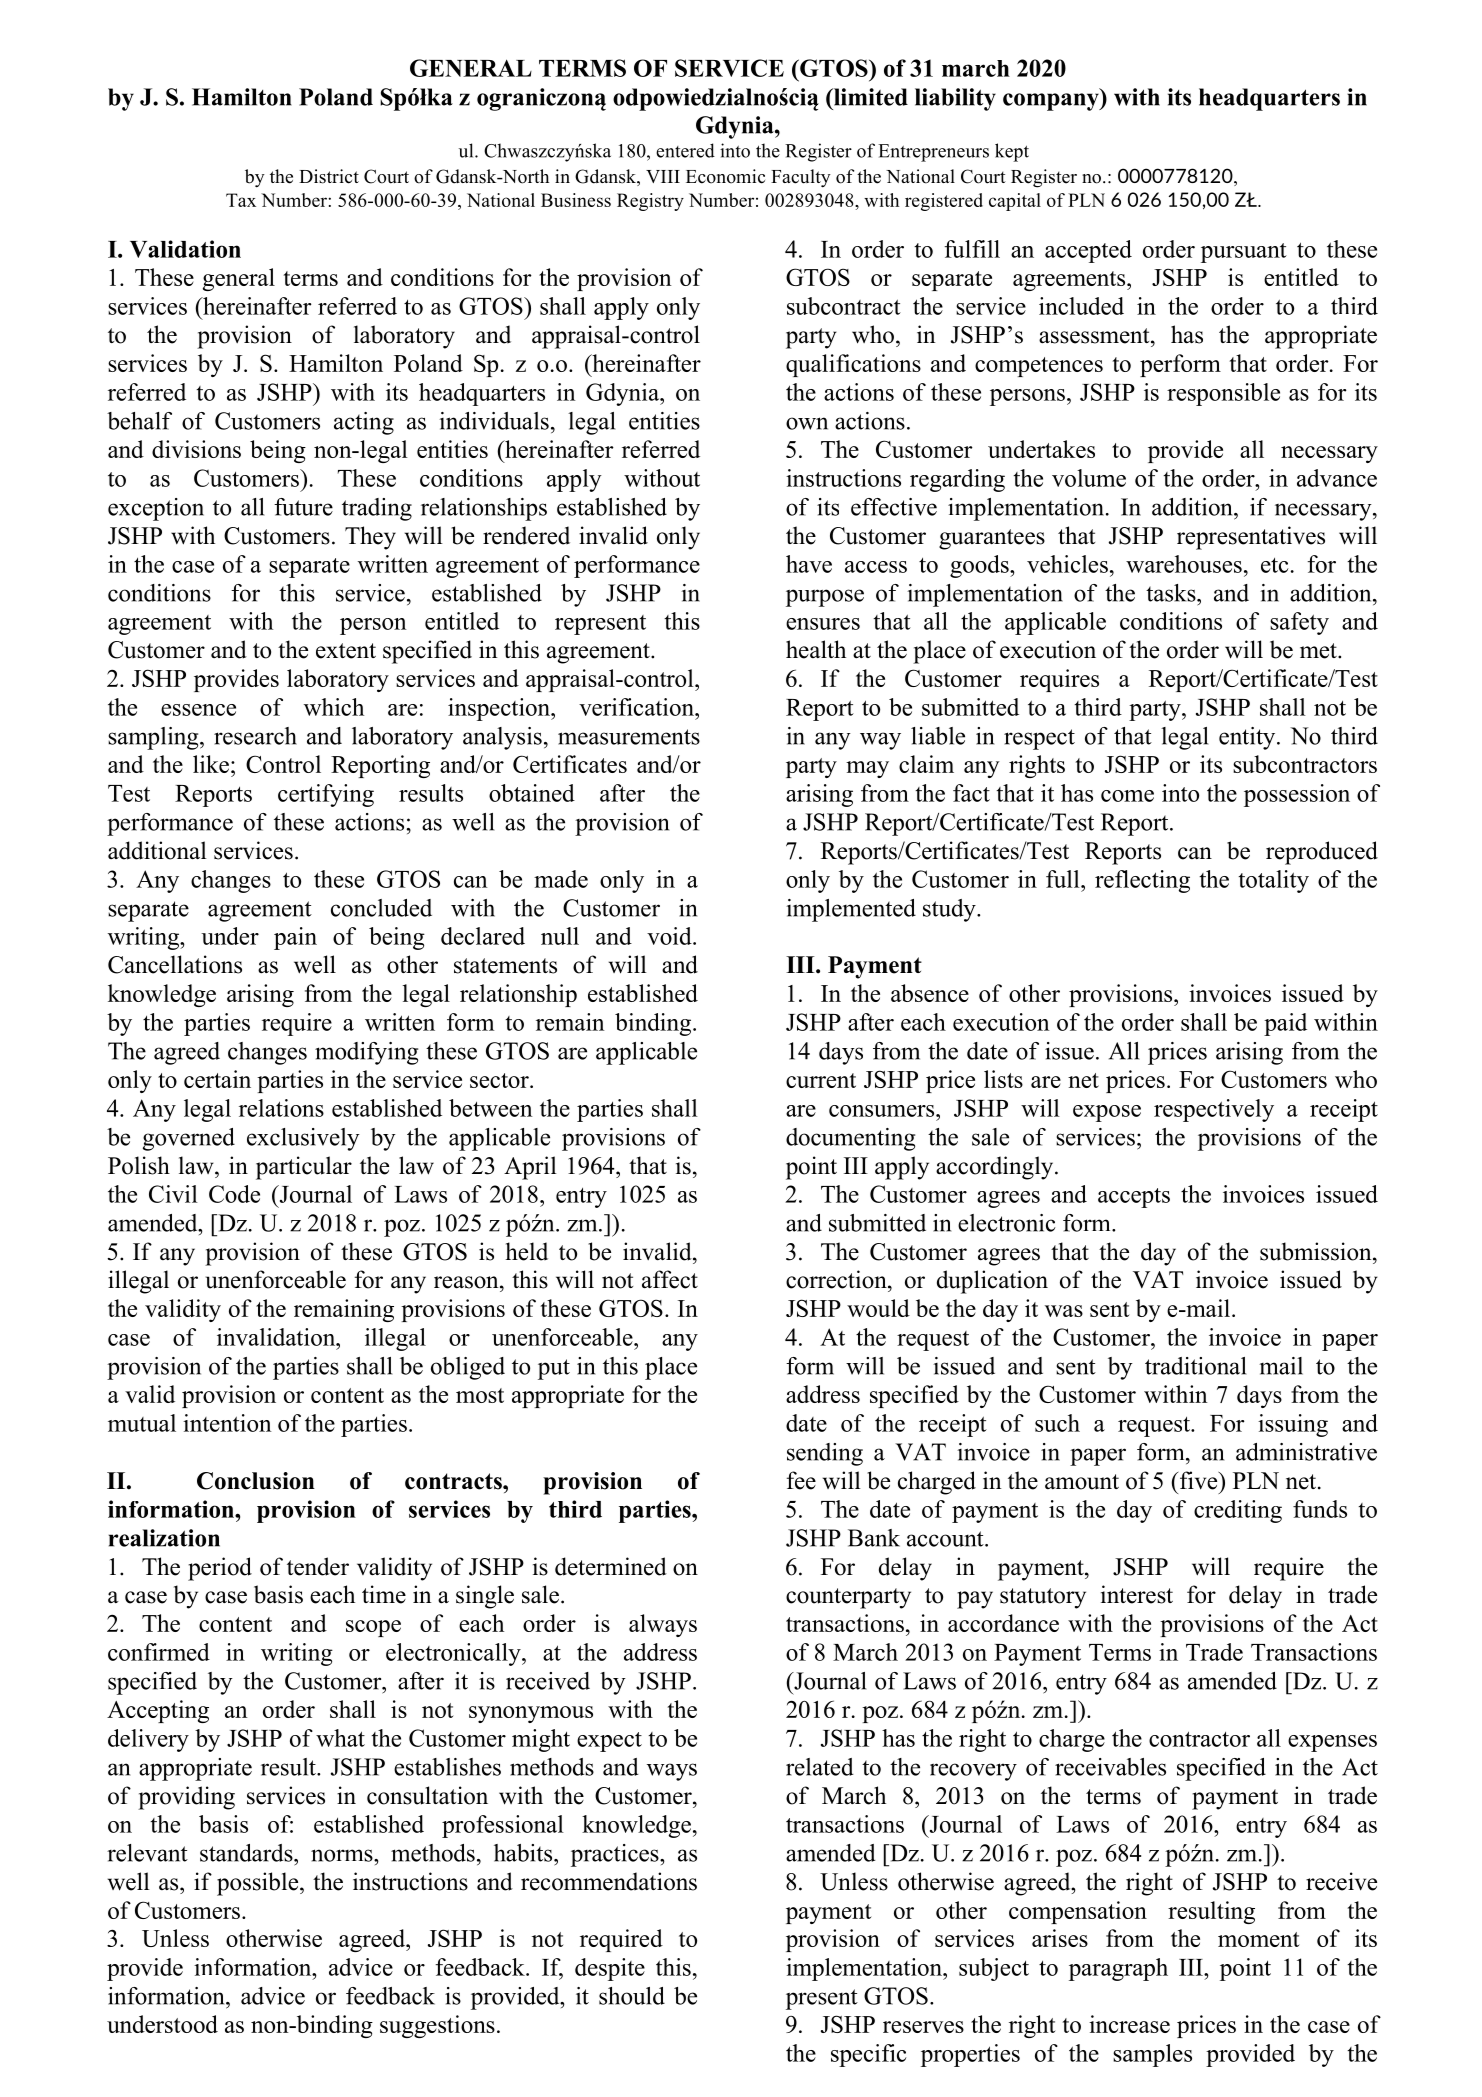 This image has height=2097, width=1482. What do you see at coordinates (329, 176) in the image?
I see `District` at bounding box center [329, 176].
